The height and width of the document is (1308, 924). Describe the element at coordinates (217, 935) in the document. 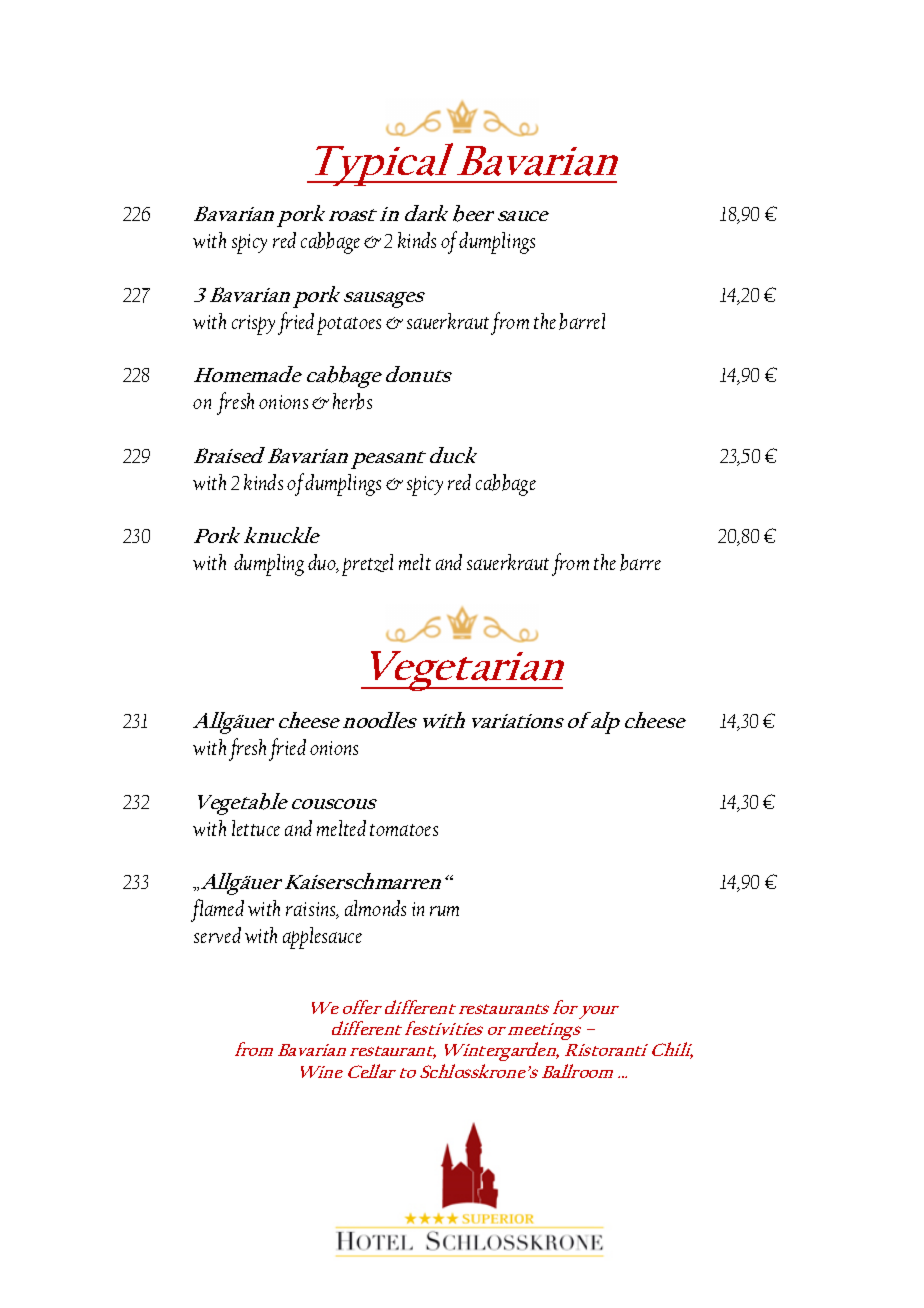

I see `served` at that location.
